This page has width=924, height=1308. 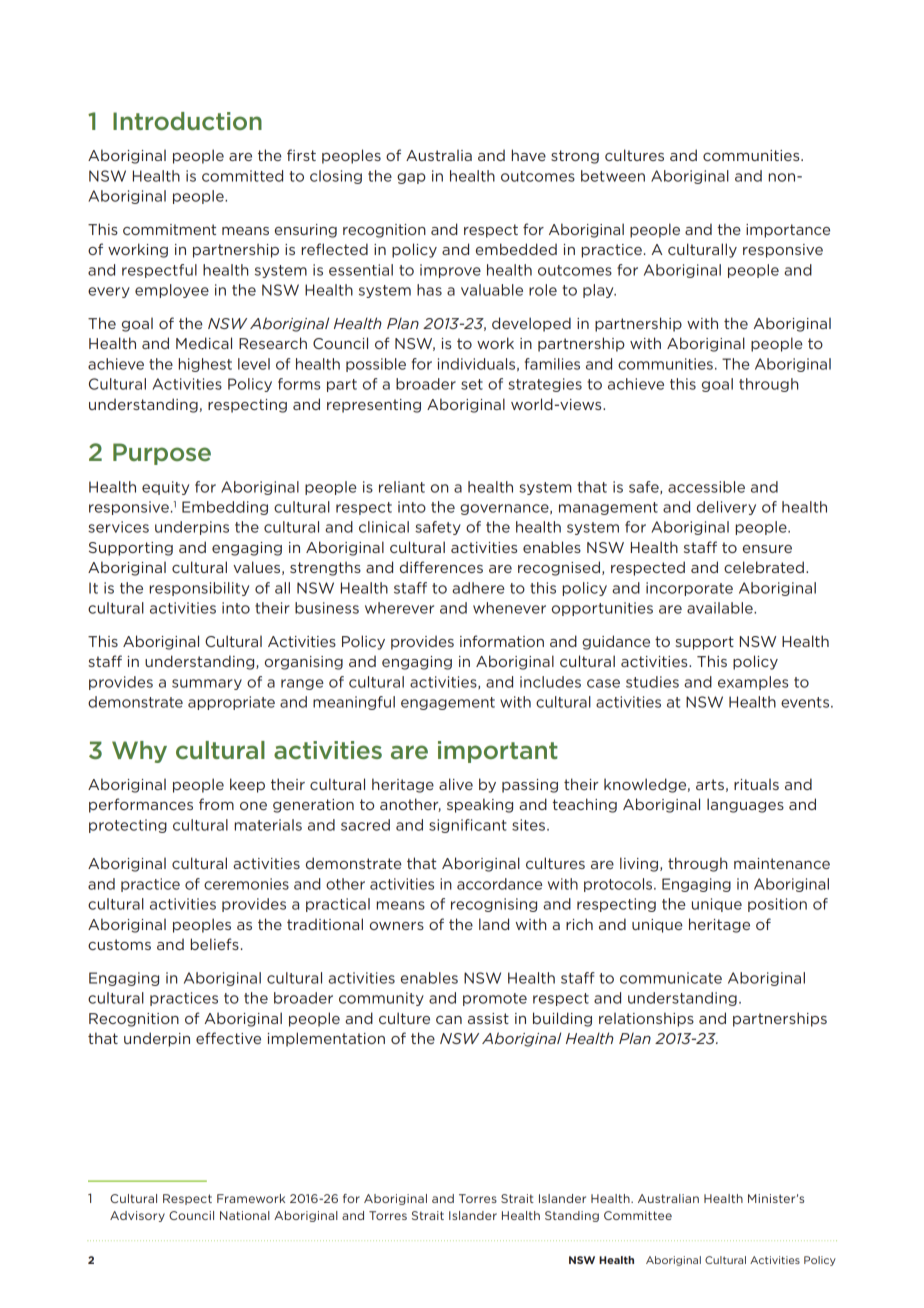 I want to click on reliant, so click(x=402, y=487).
